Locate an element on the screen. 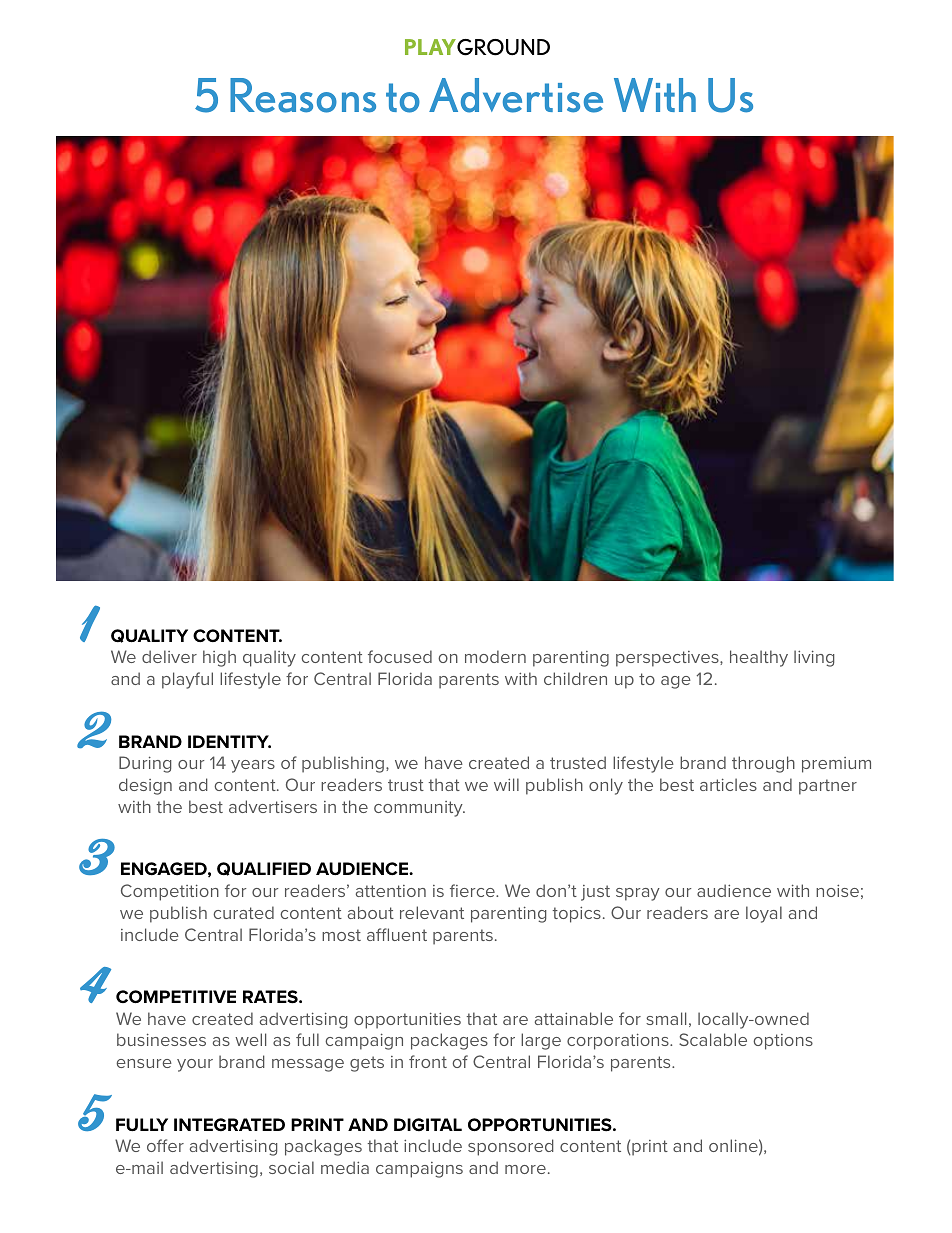 The height and width of the screenshot is (1233, 952). options is located at coordinates (783, 1042).
